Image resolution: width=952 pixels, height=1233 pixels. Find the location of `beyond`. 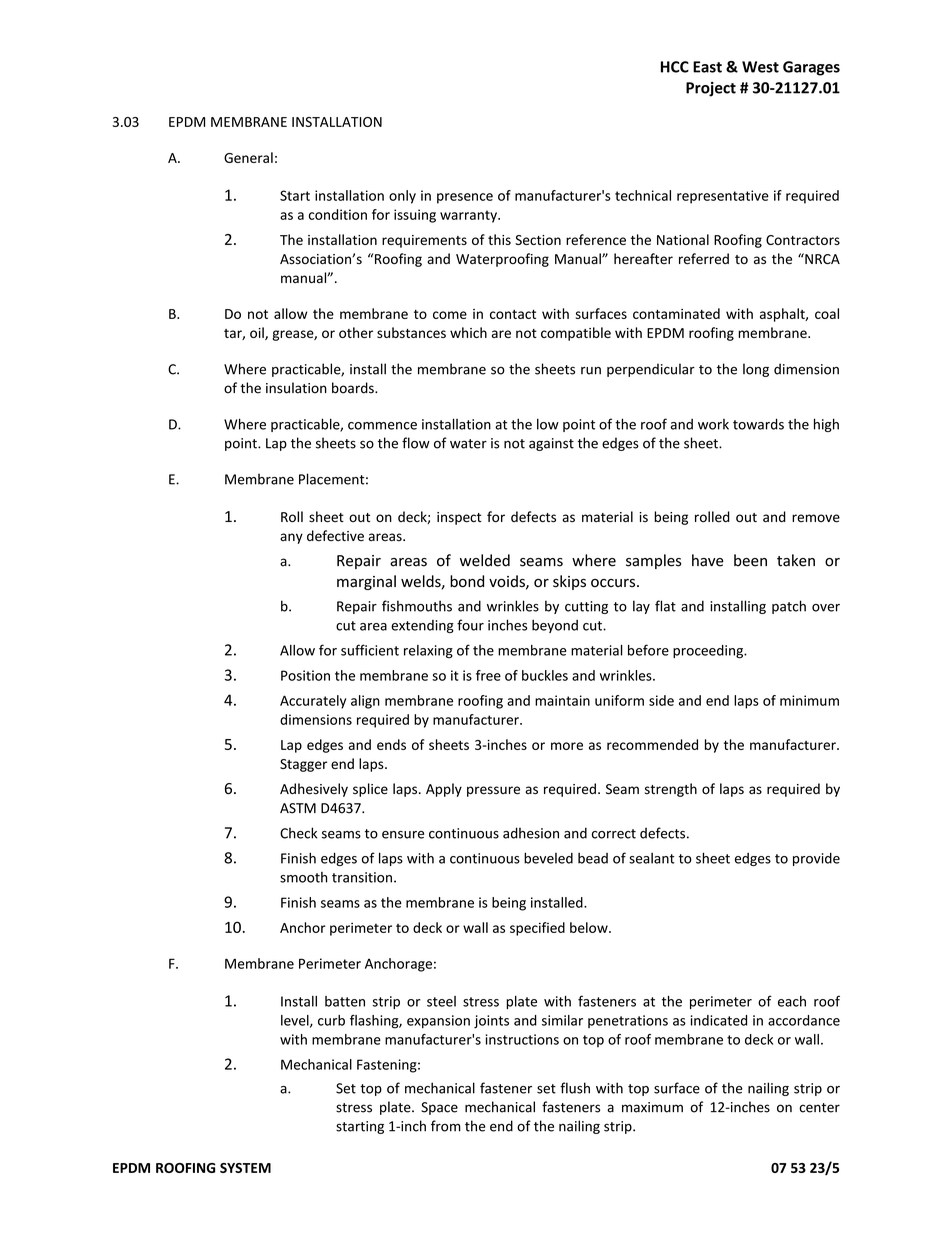

beyond is located at coordinates (555, 626).
